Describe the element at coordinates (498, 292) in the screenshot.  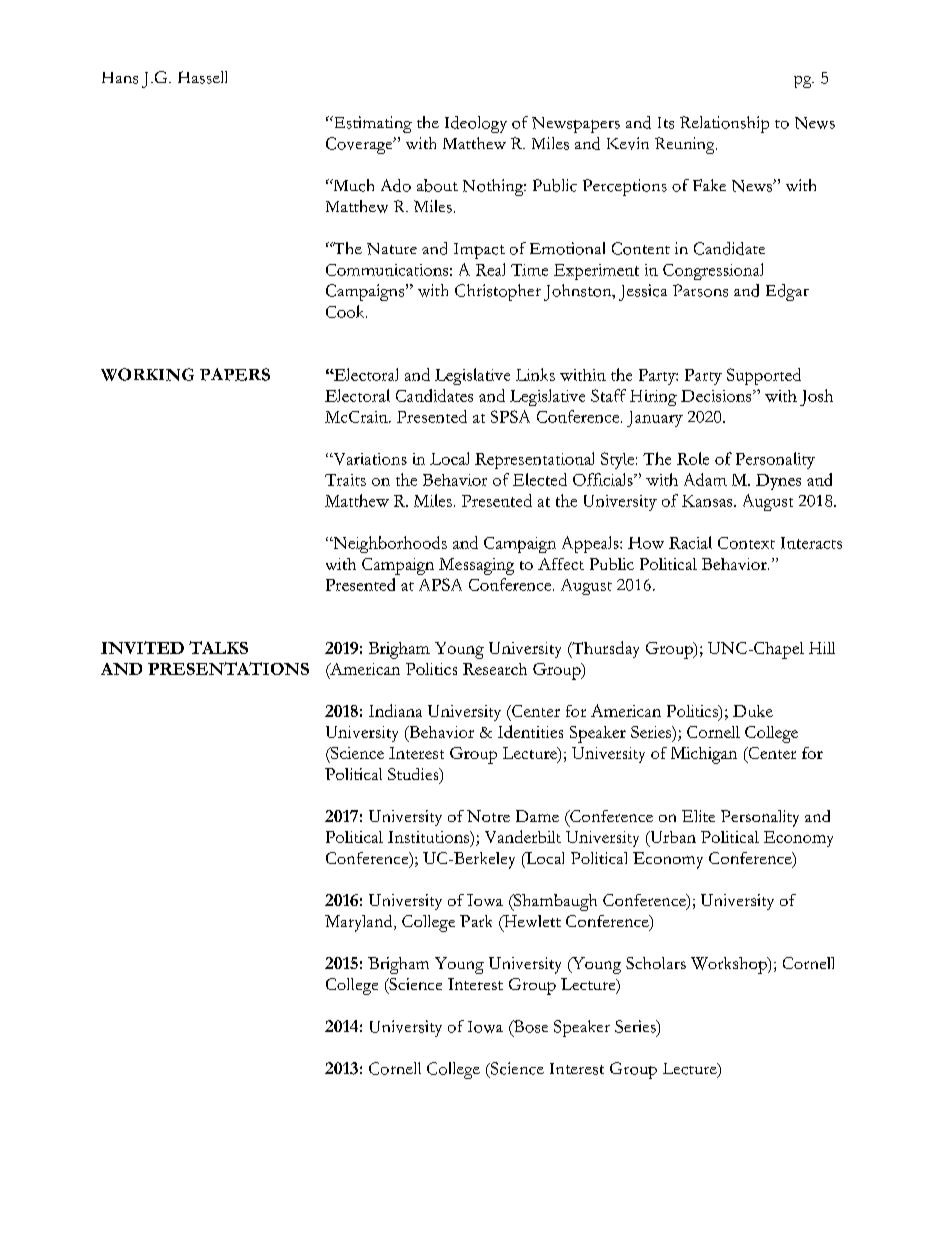
I see `Christopher` at that location.
